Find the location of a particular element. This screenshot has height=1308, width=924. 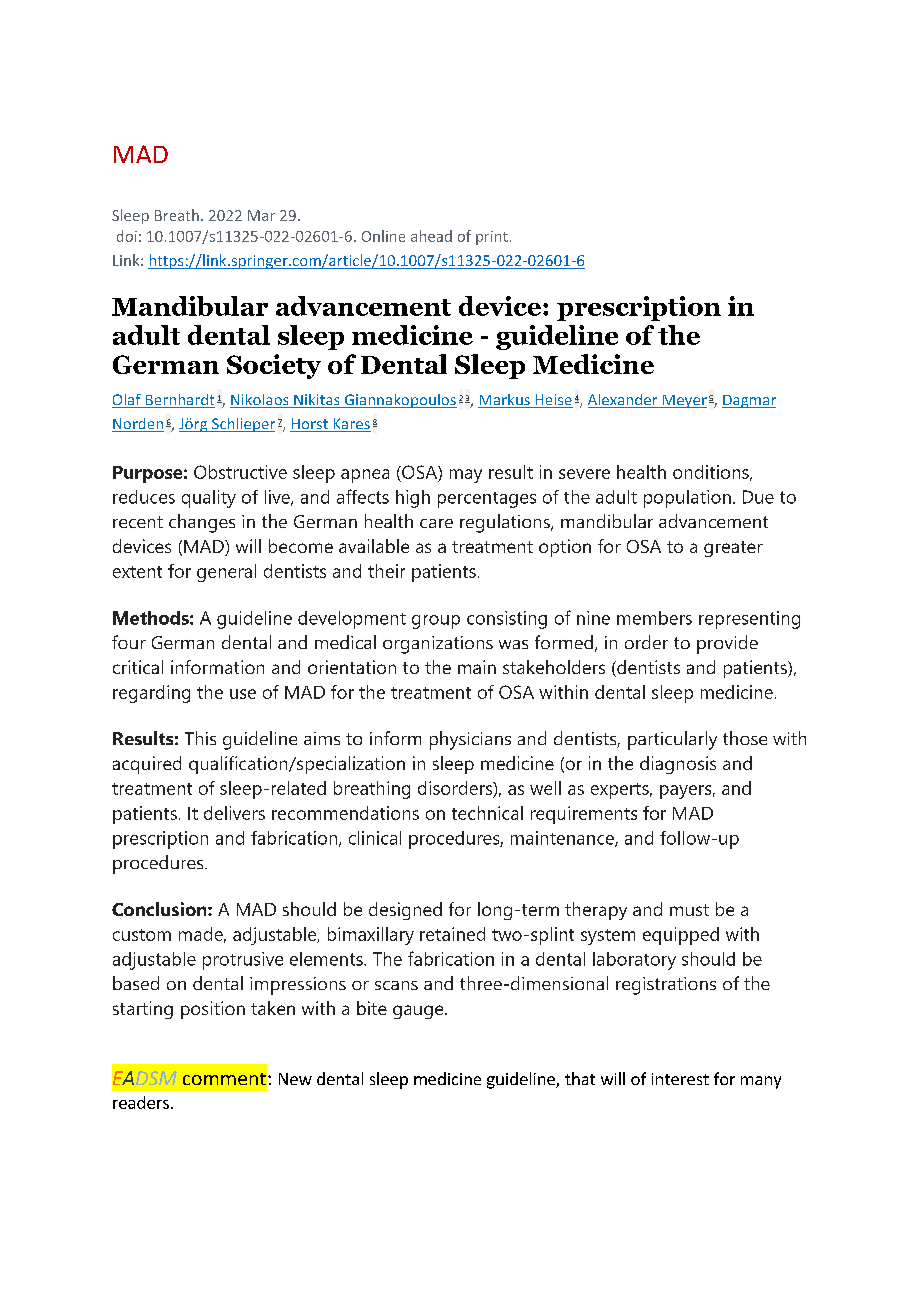

interest is located at coordinates (680, 1079).
